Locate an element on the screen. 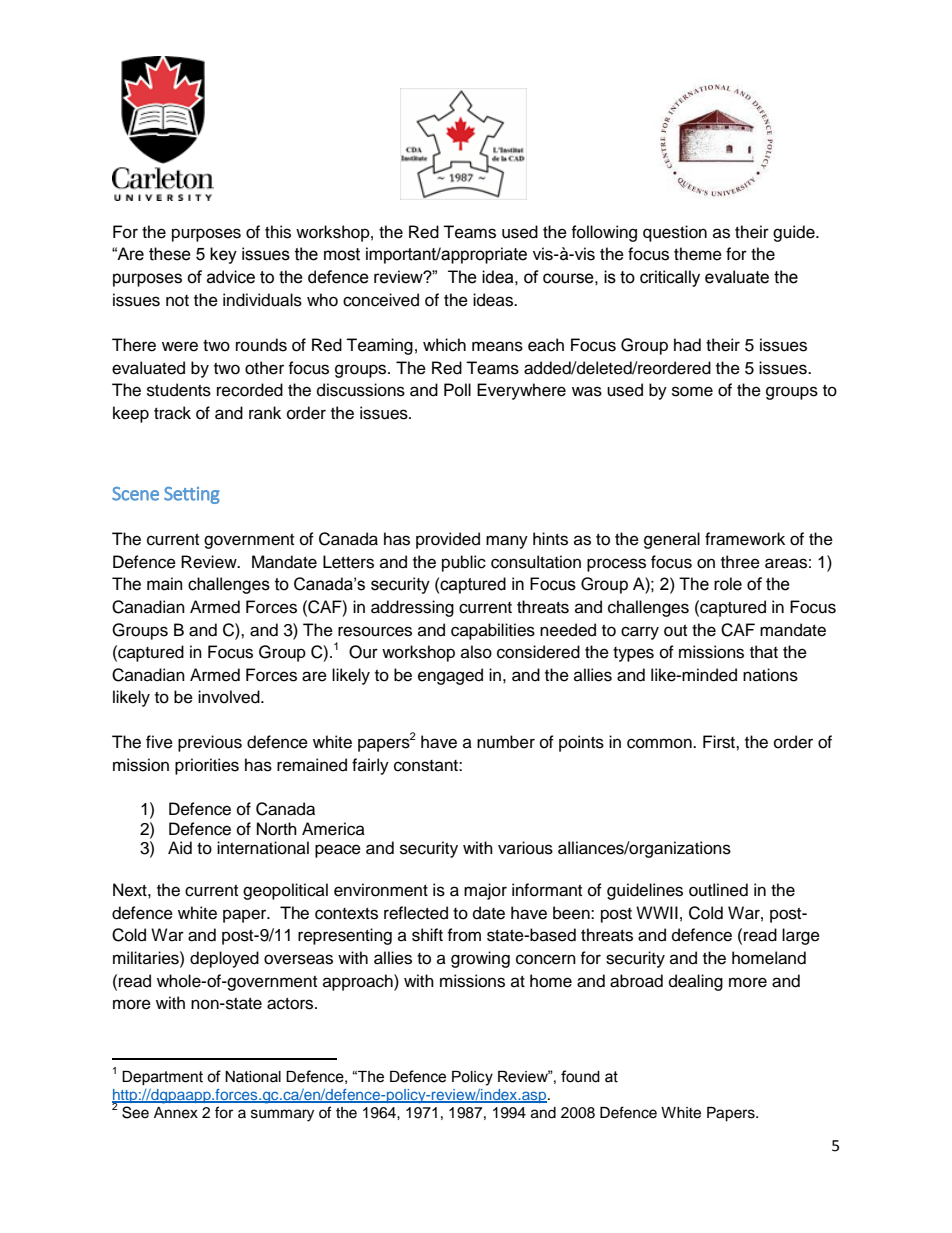 This screenshot has height=1233, width=952. engaged is located at coordinates (450, 676).
